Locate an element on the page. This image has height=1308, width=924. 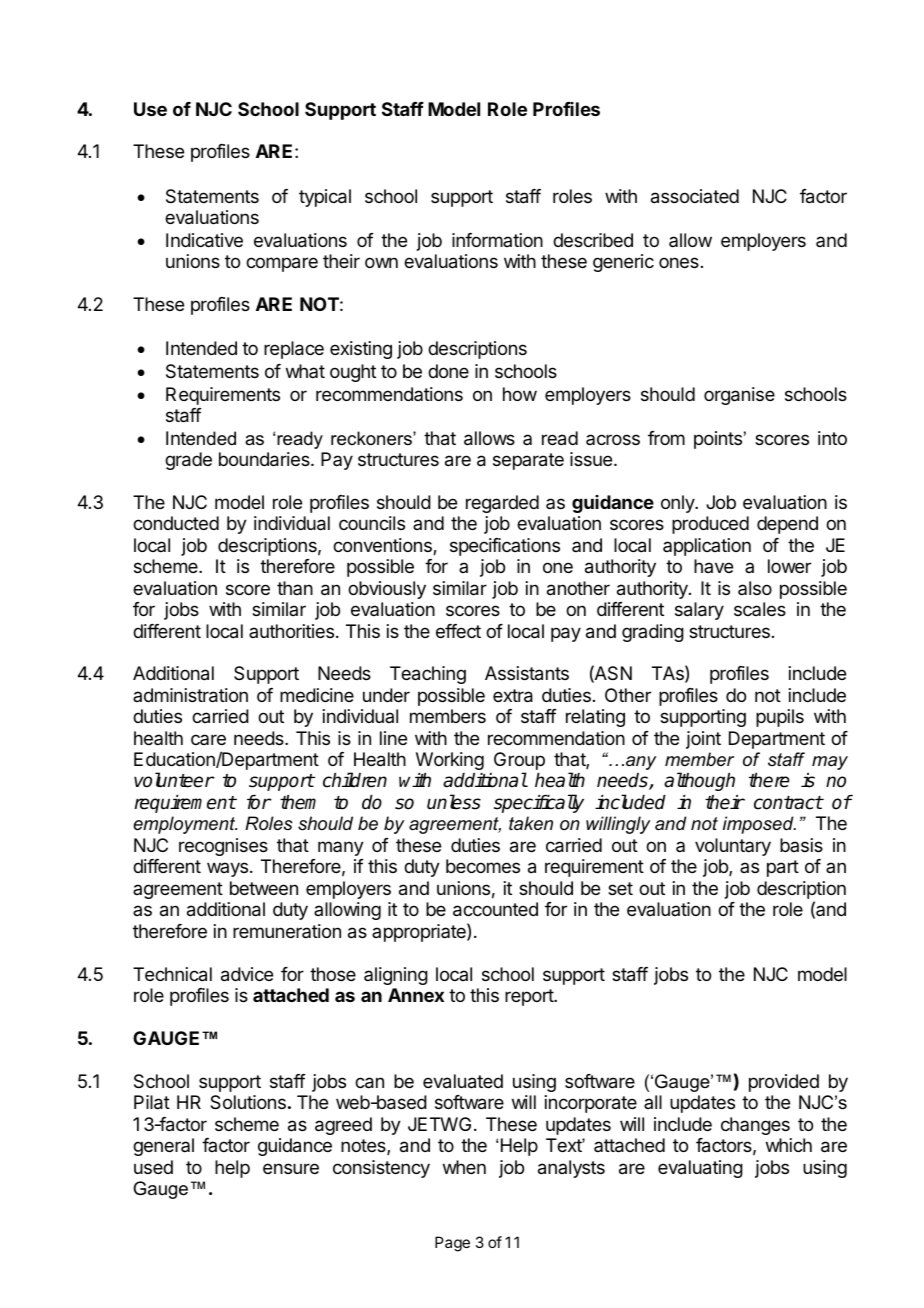
than is located at coordinates (295, 588).
